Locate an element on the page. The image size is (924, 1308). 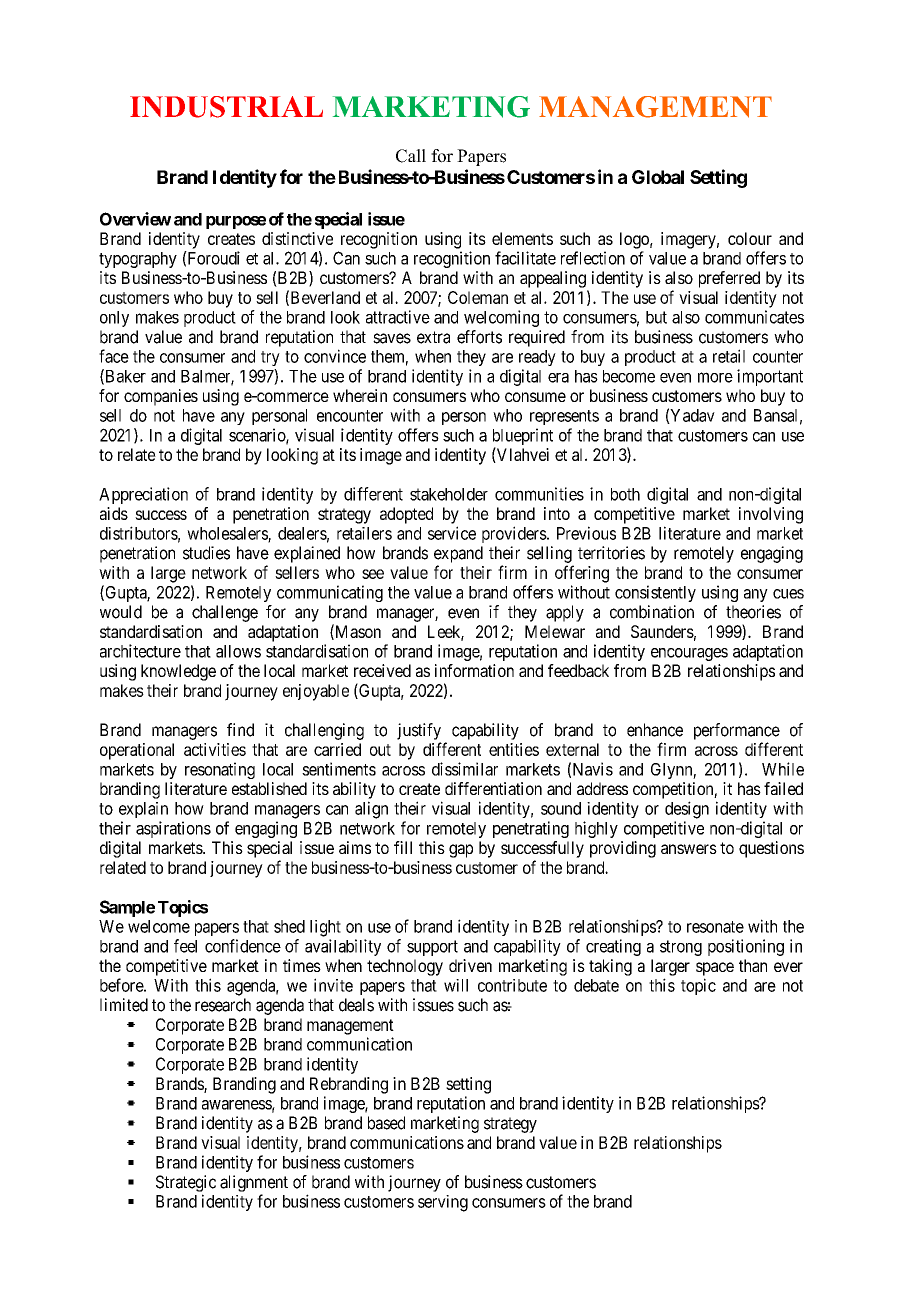
feel is located at coordinates (185, 946).
